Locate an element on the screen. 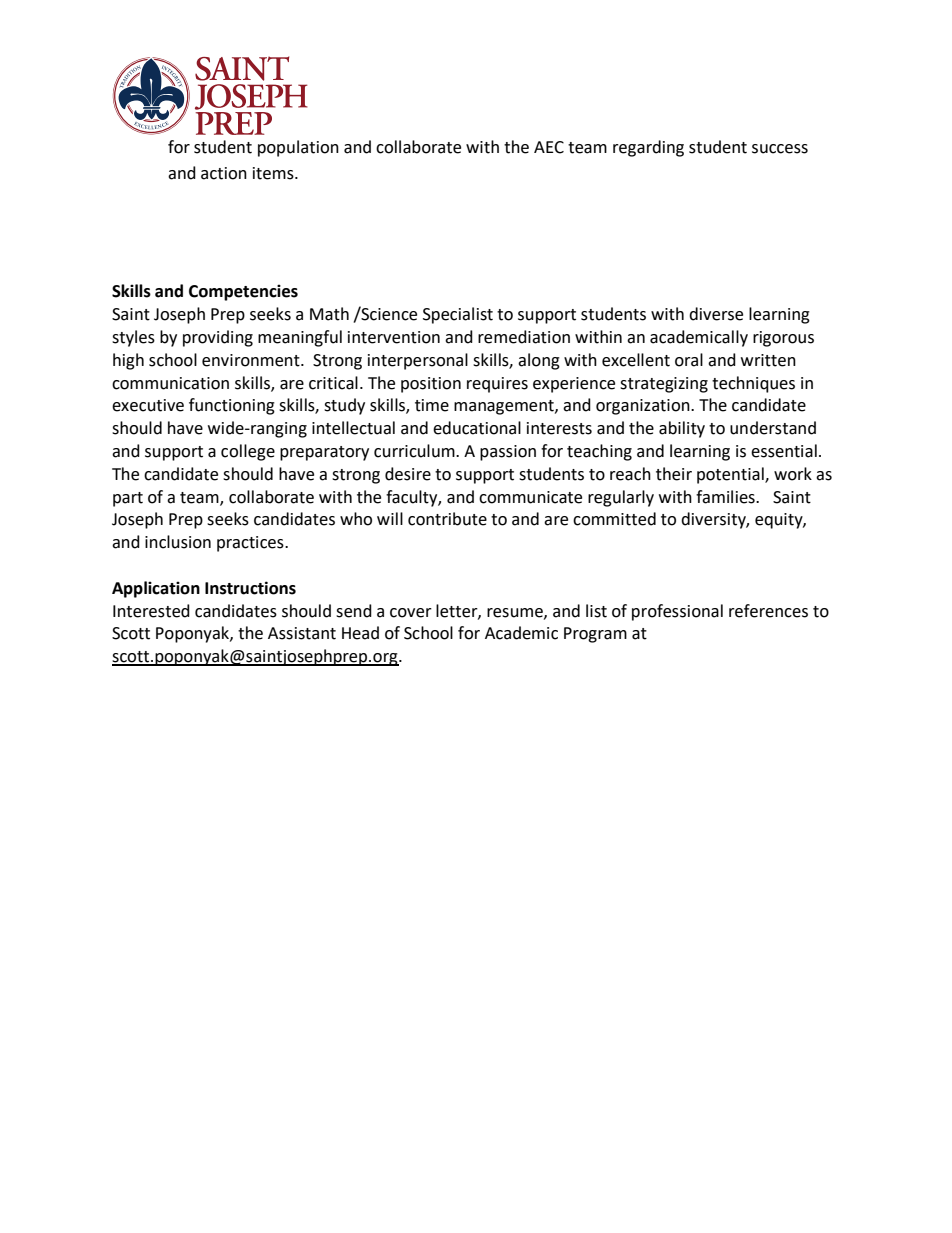  position is located at coordinates (431, 385).
